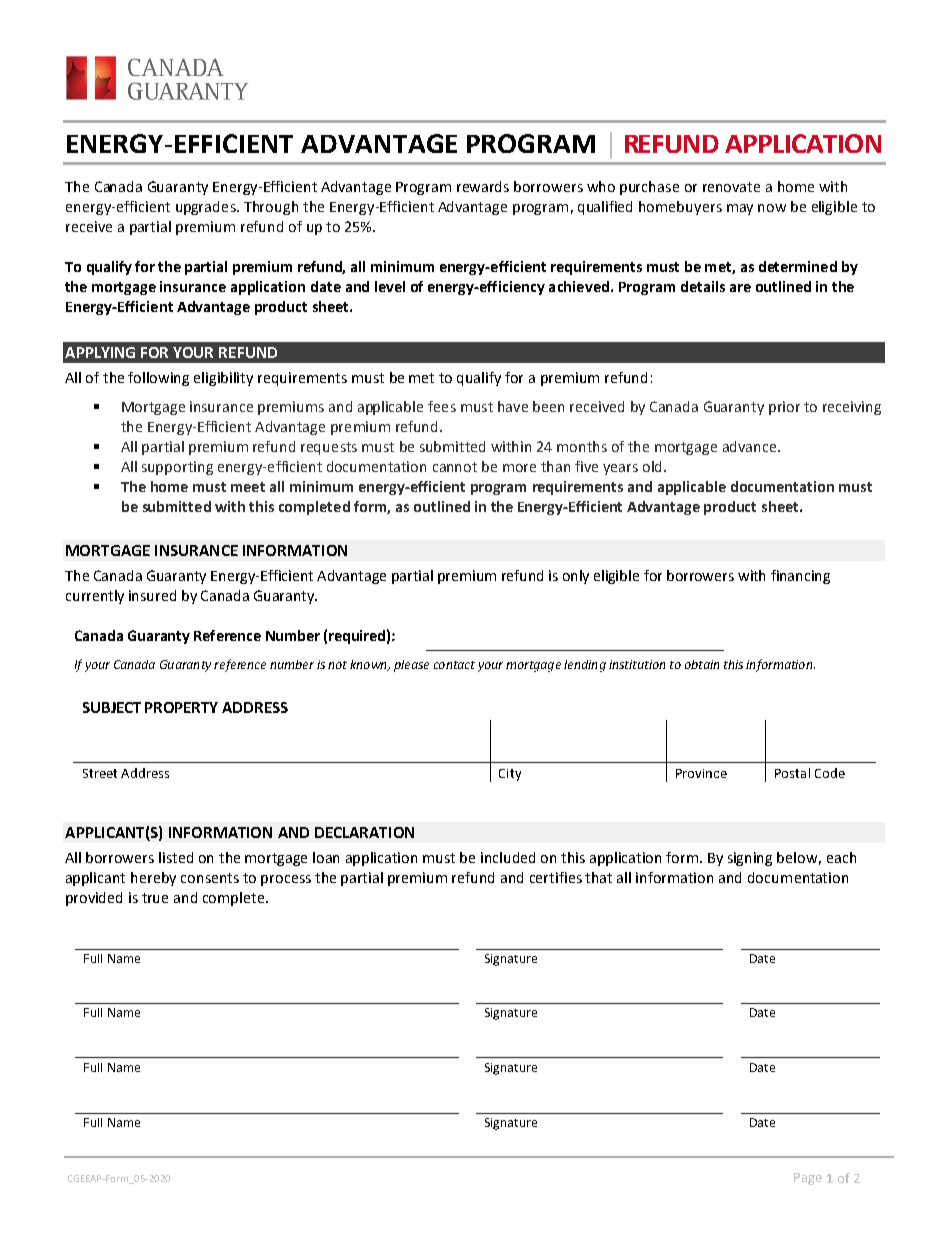 The image size is (952, 1233). Describe the element at coordinates (248, 487) in the page. I see `meet` at that location.
